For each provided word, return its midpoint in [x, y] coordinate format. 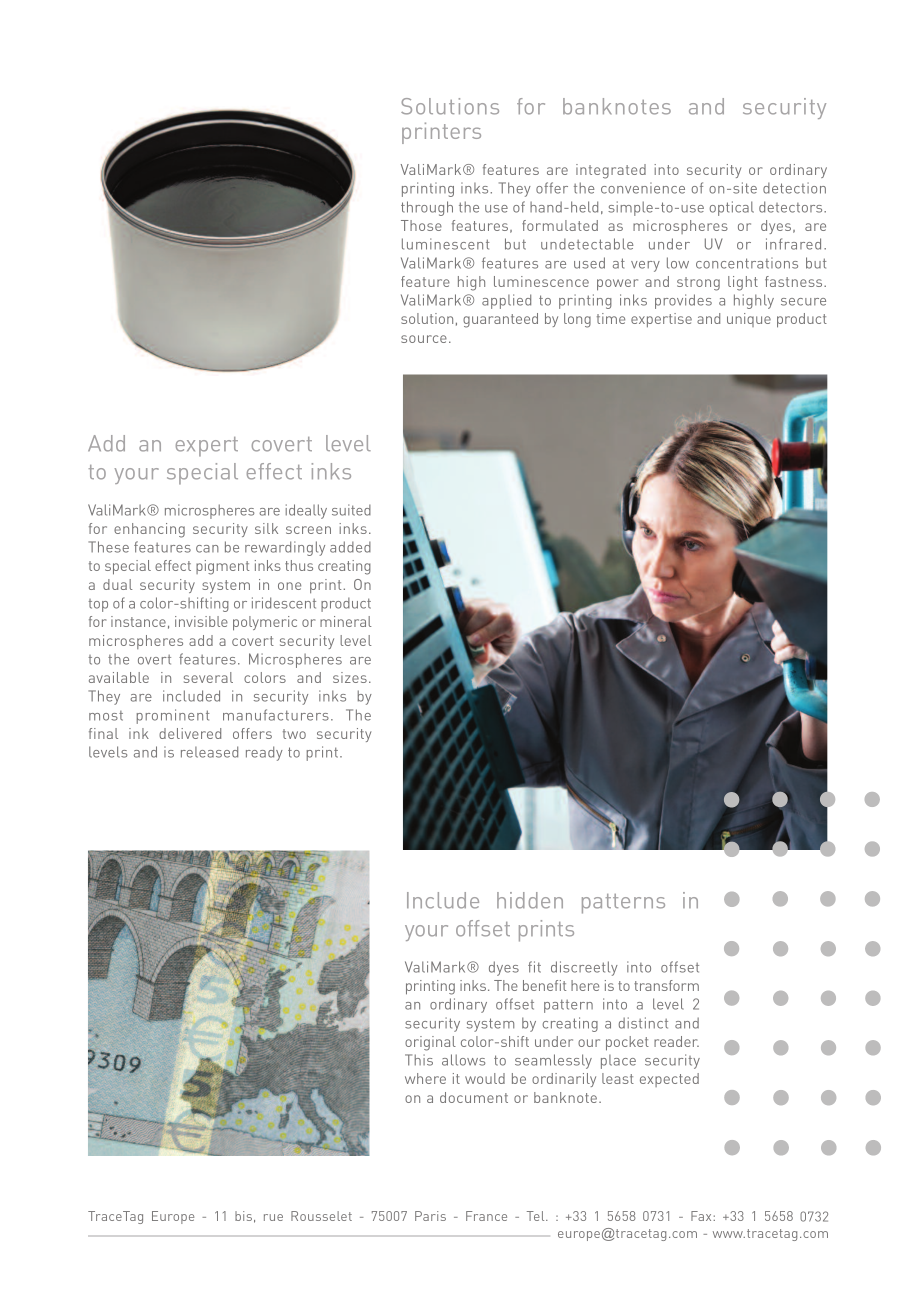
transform [666, 985]
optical [732, 208]
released [209, 752]
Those [421, 225]
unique [749, 320]
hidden [530, 900]
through [427, 208]
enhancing [149, 530]
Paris [430, 1216]
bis [243, 1216]
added [350, 547]
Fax [702, 1216]
